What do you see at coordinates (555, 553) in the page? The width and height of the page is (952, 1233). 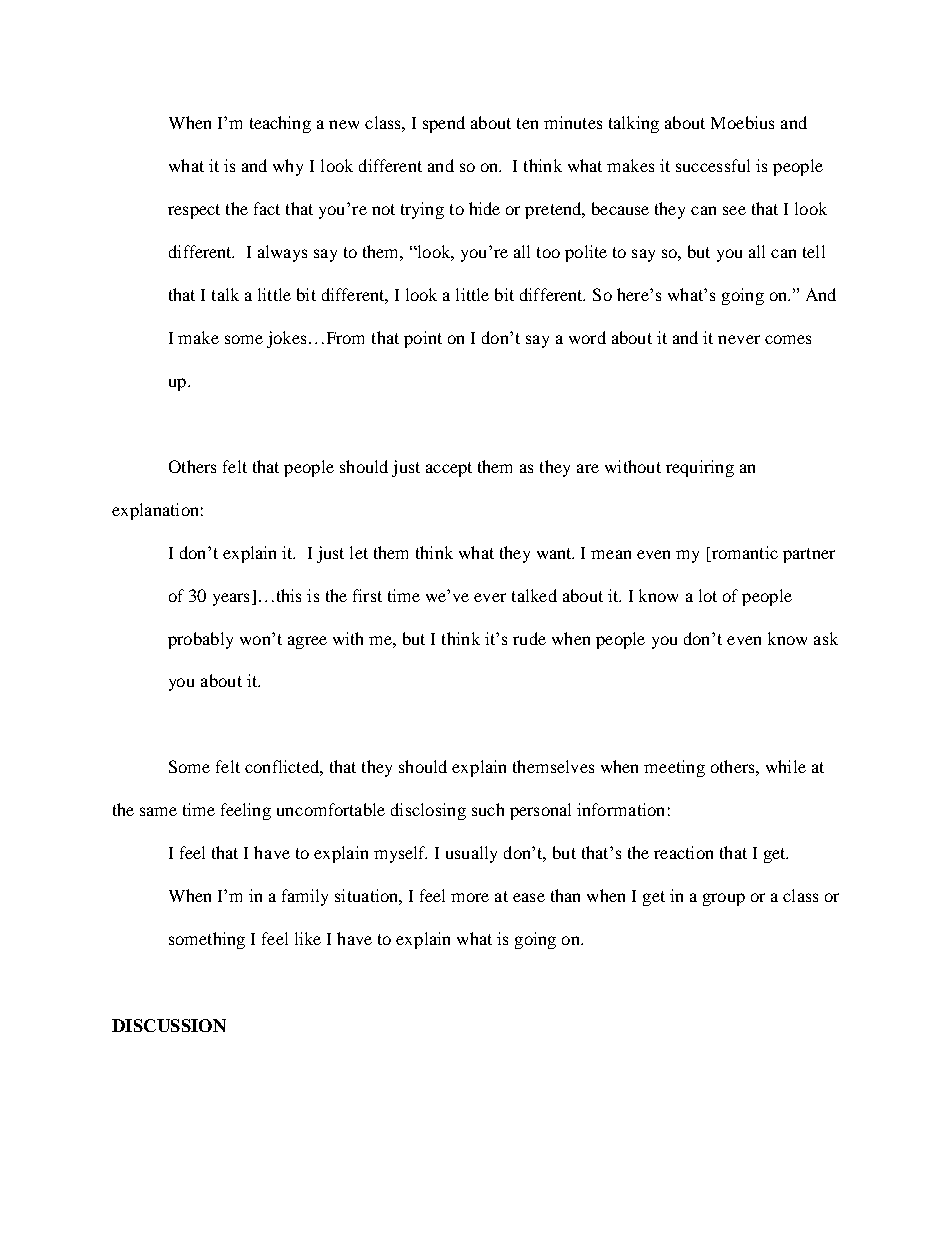 I see `want` at bounding box center [555, 553].
